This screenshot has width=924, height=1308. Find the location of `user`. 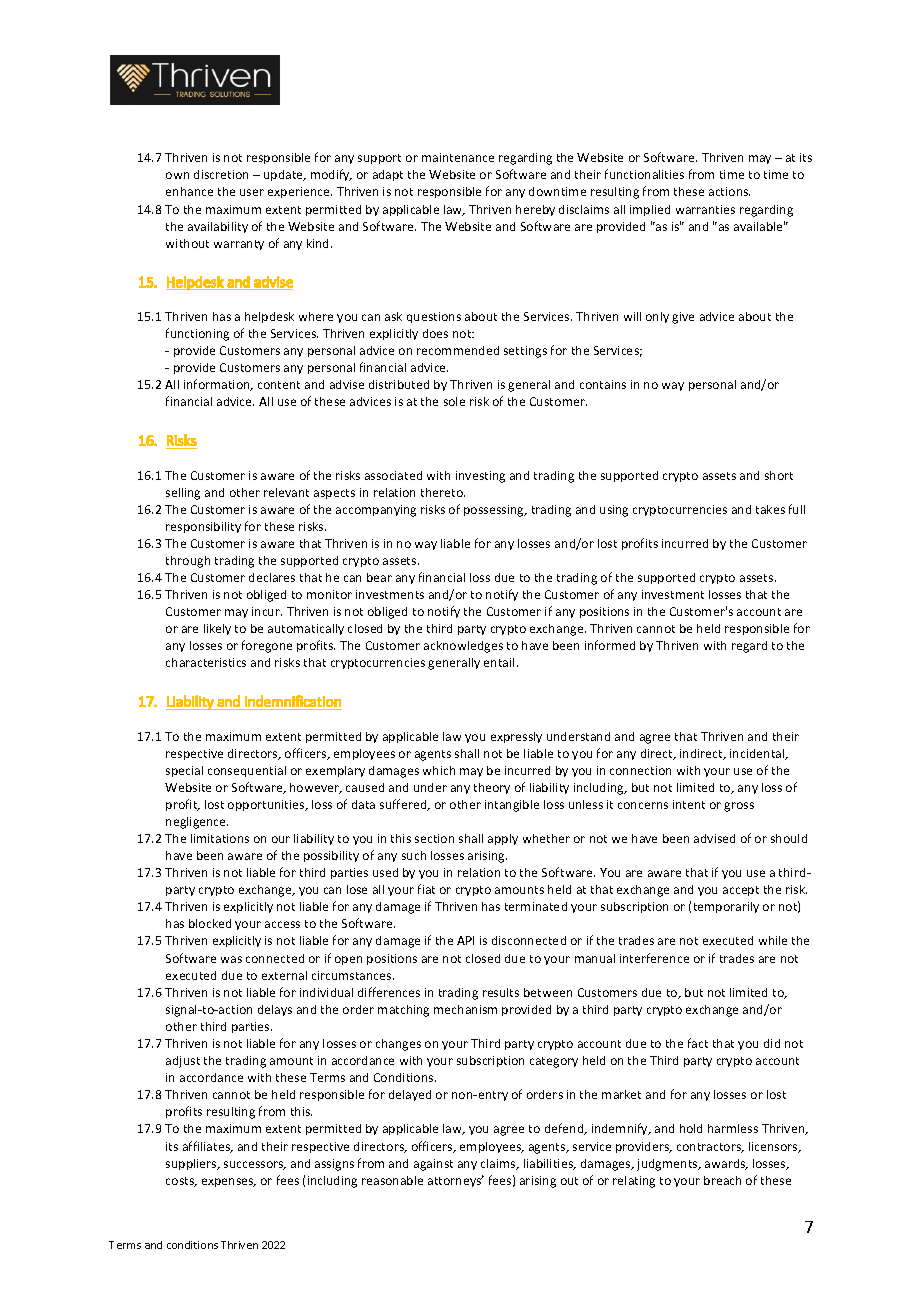

user is located at coordinates (252, 192).
